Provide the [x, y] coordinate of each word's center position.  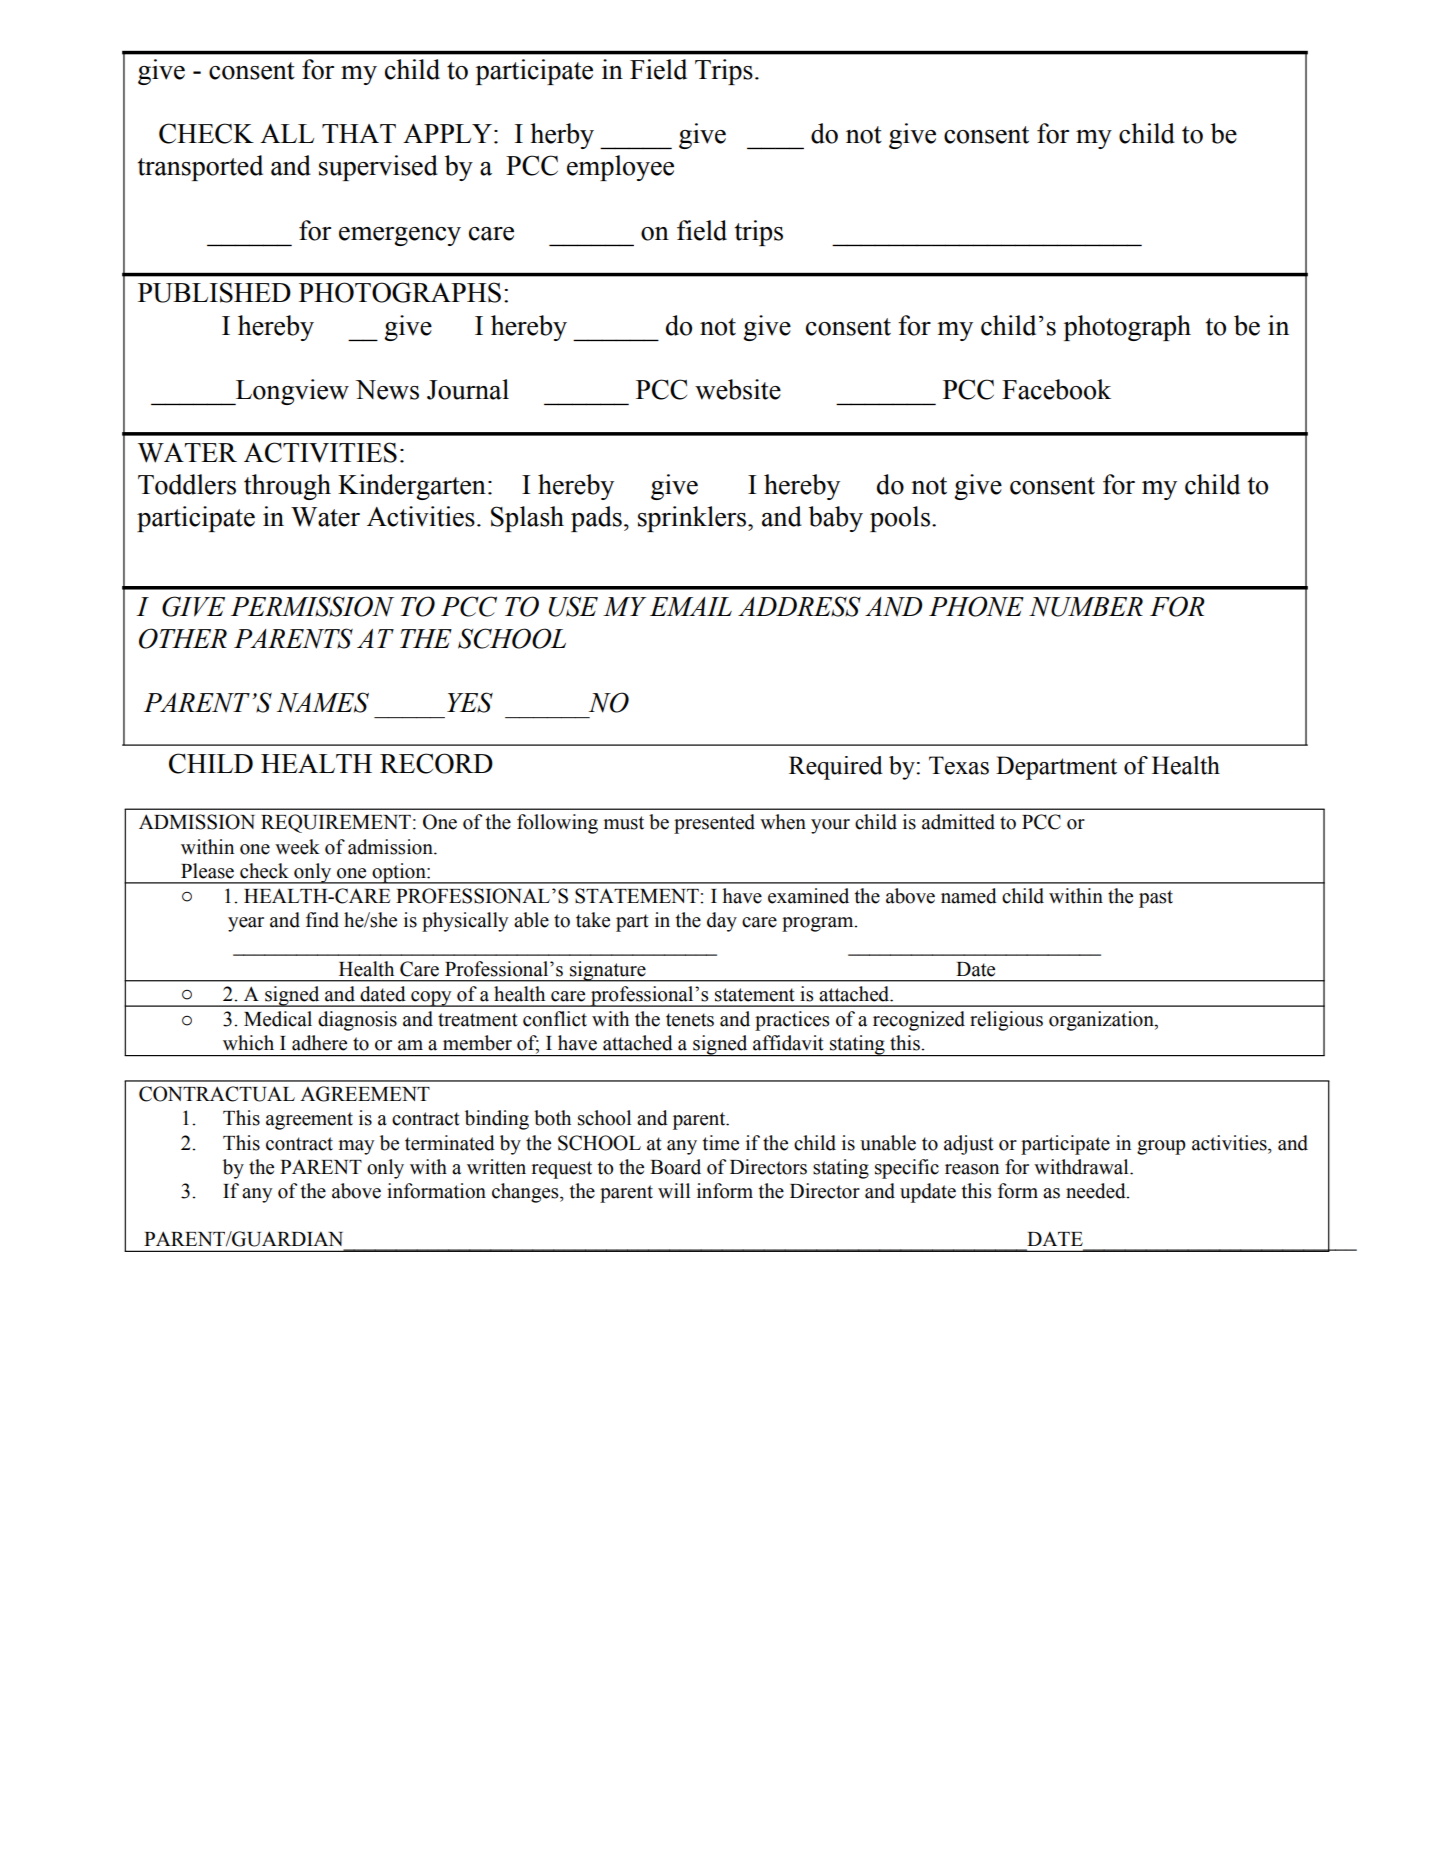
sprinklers [693, 519]
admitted [958, 822]
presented [714, 824]
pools [900, 519]
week [297, 847]
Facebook [1056, 389]
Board [675, 1167]
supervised [378, 168]
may [356, 1147]
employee [620, 168]
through [287, 487]
